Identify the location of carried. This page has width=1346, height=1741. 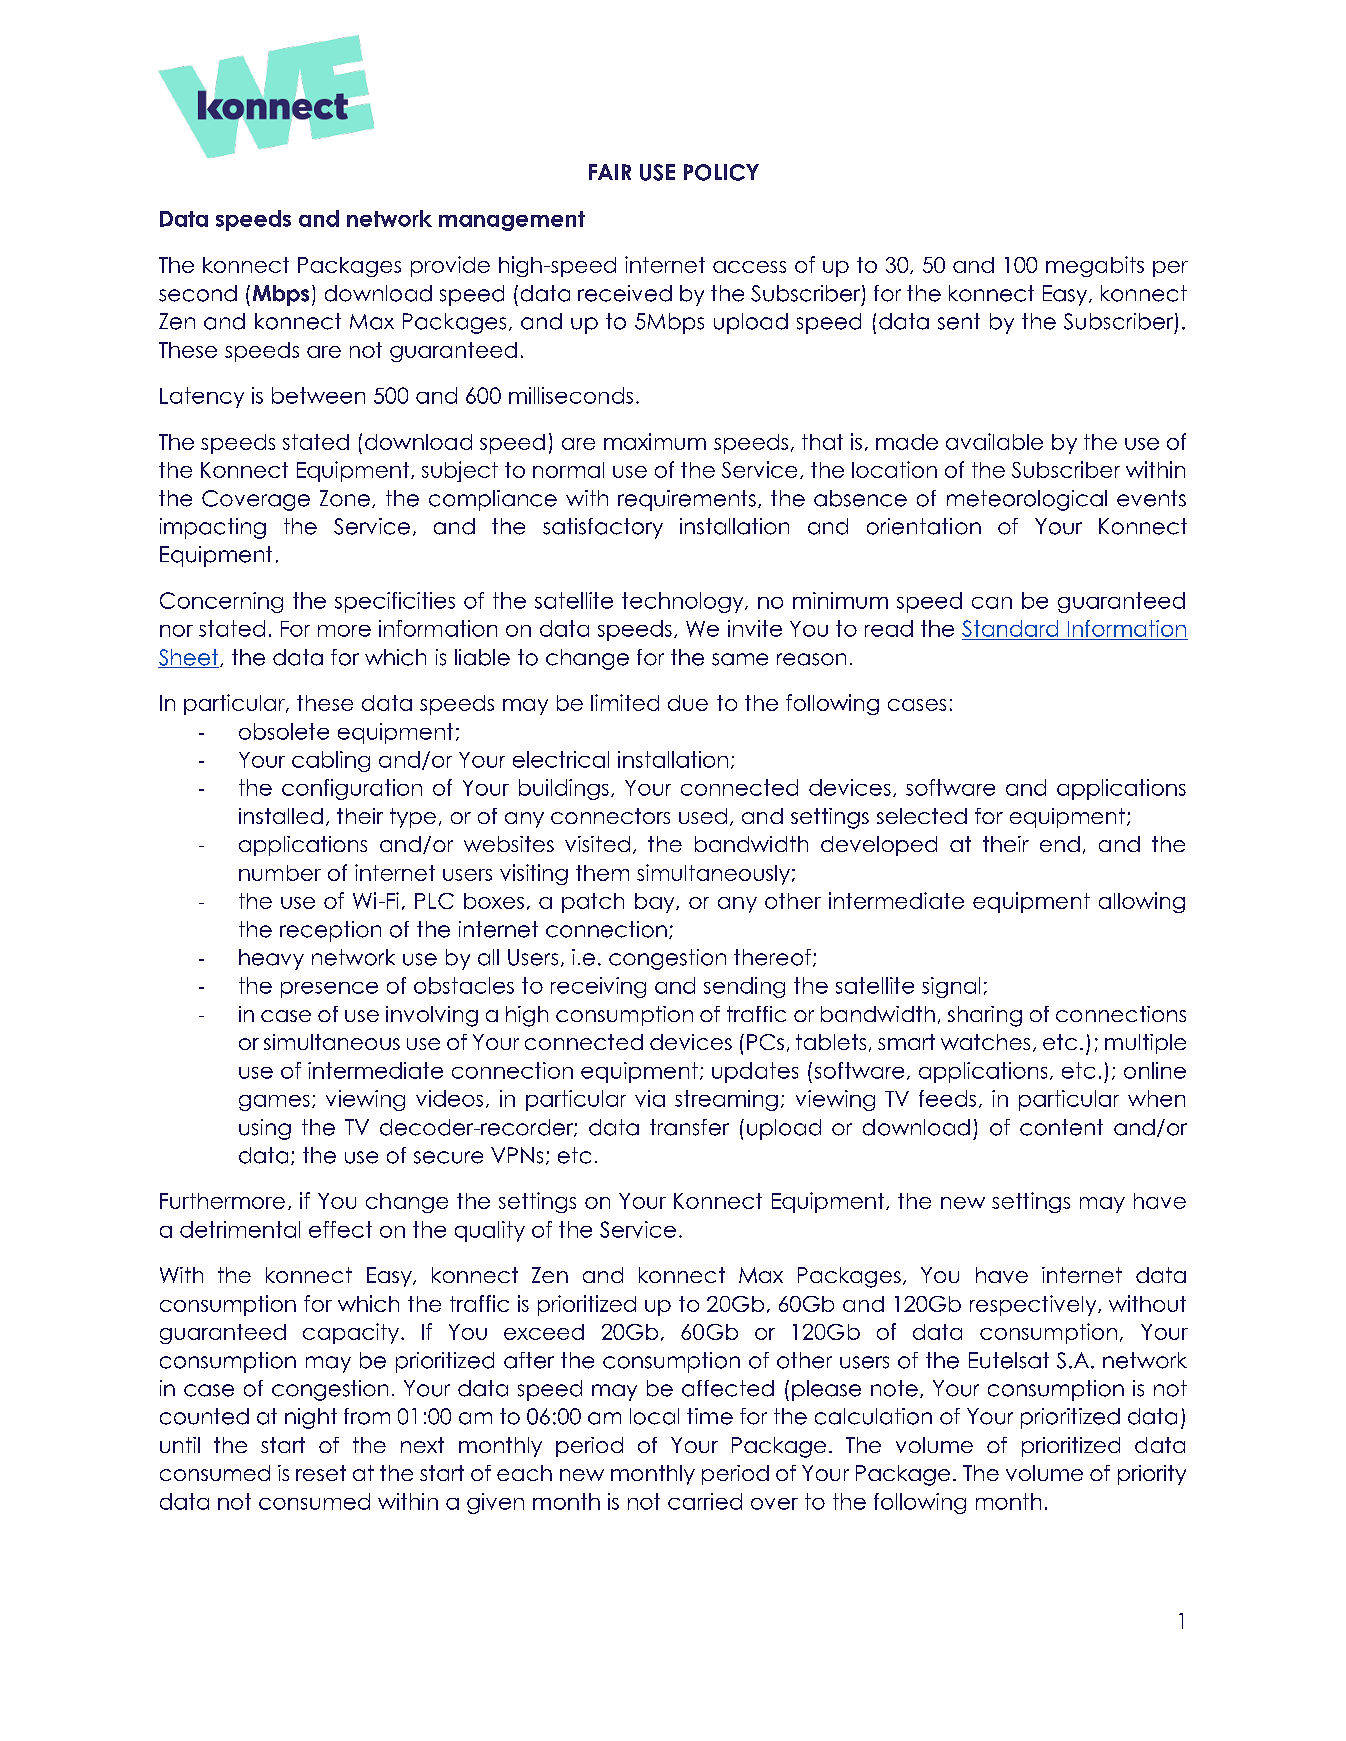
(705, 1501).
